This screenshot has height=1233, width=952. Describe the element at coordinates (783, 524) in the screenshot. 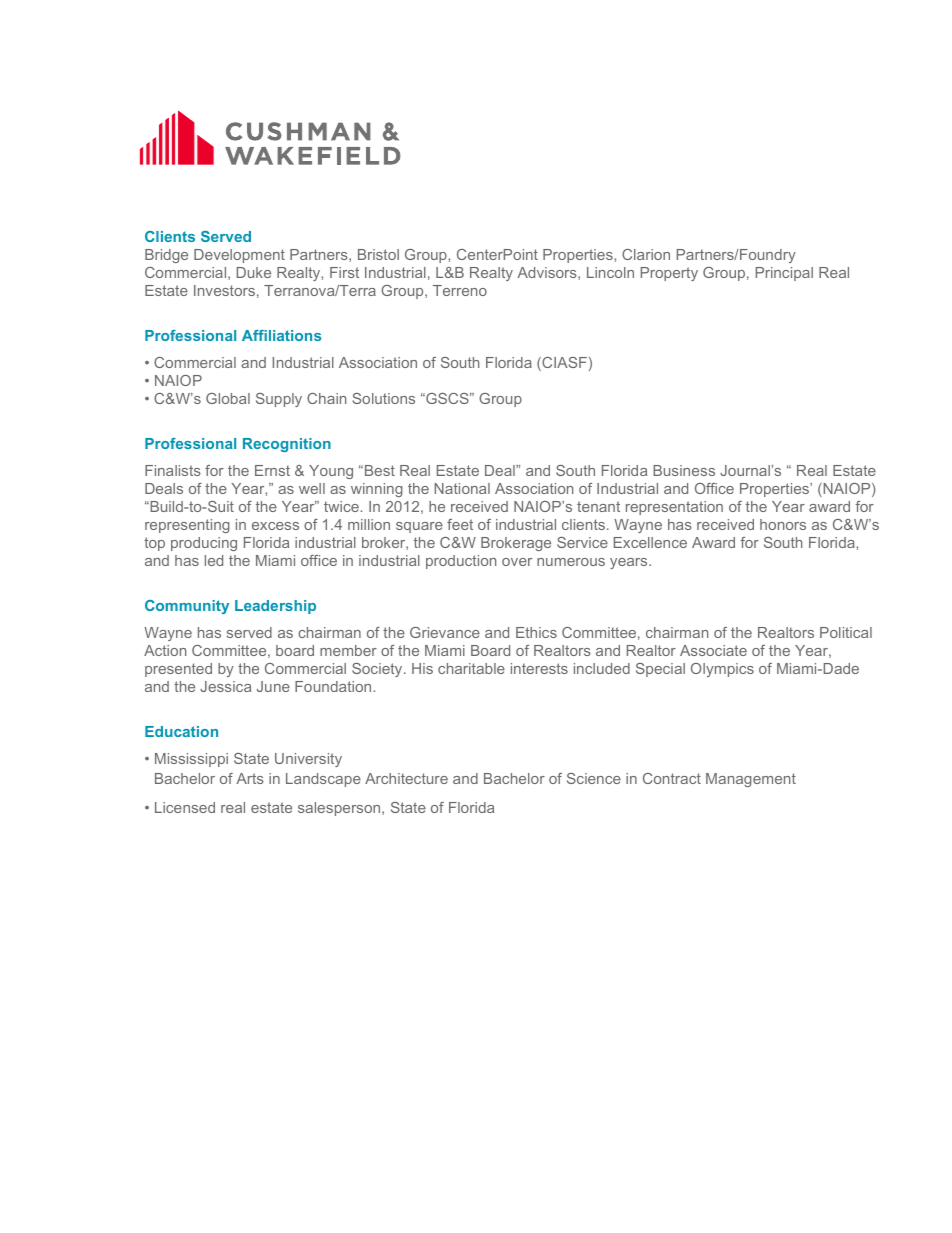

I see `honors` at that location.
